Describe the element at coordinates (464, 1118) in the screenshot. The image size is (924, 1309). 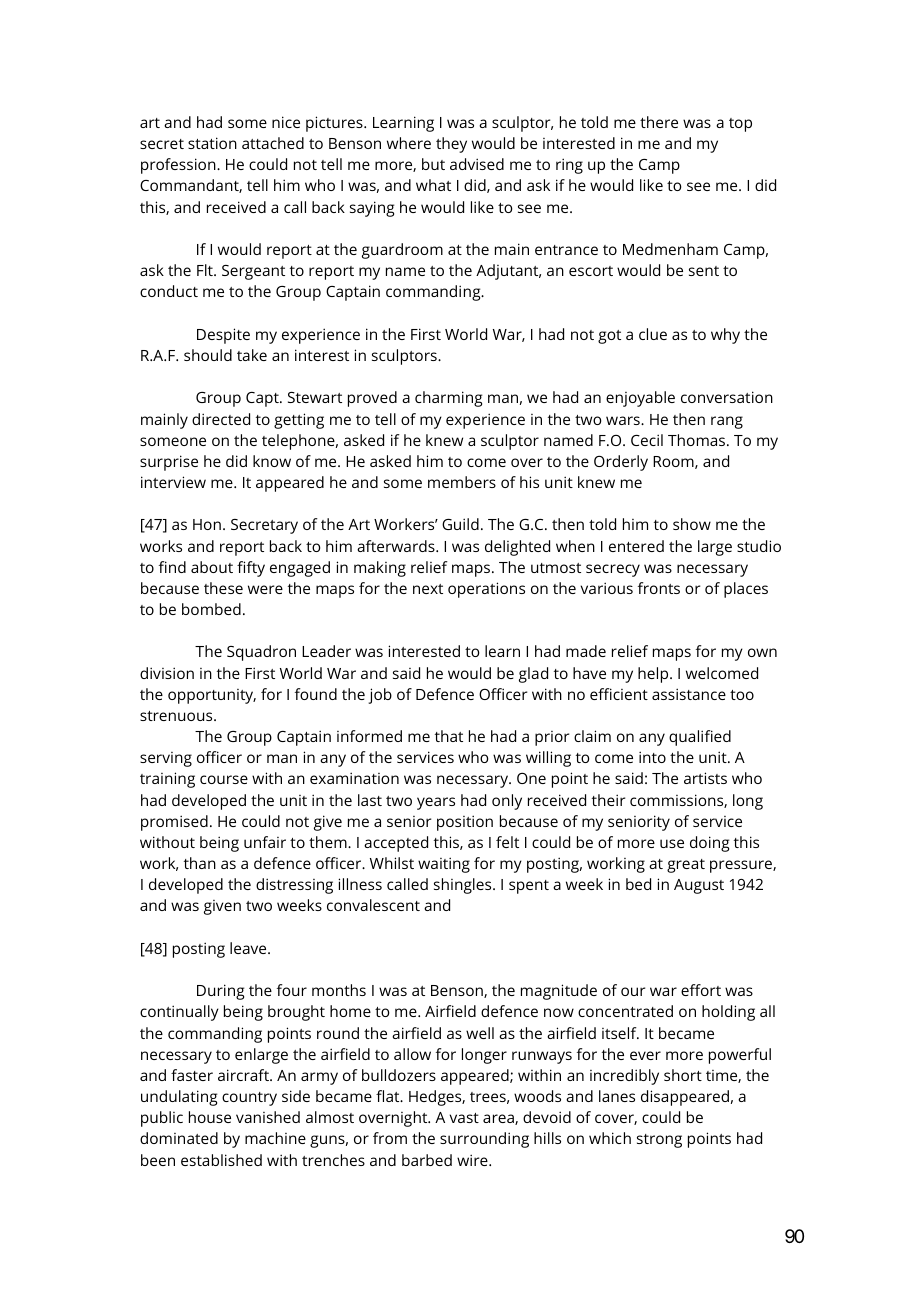
I see `vast` at that location.
